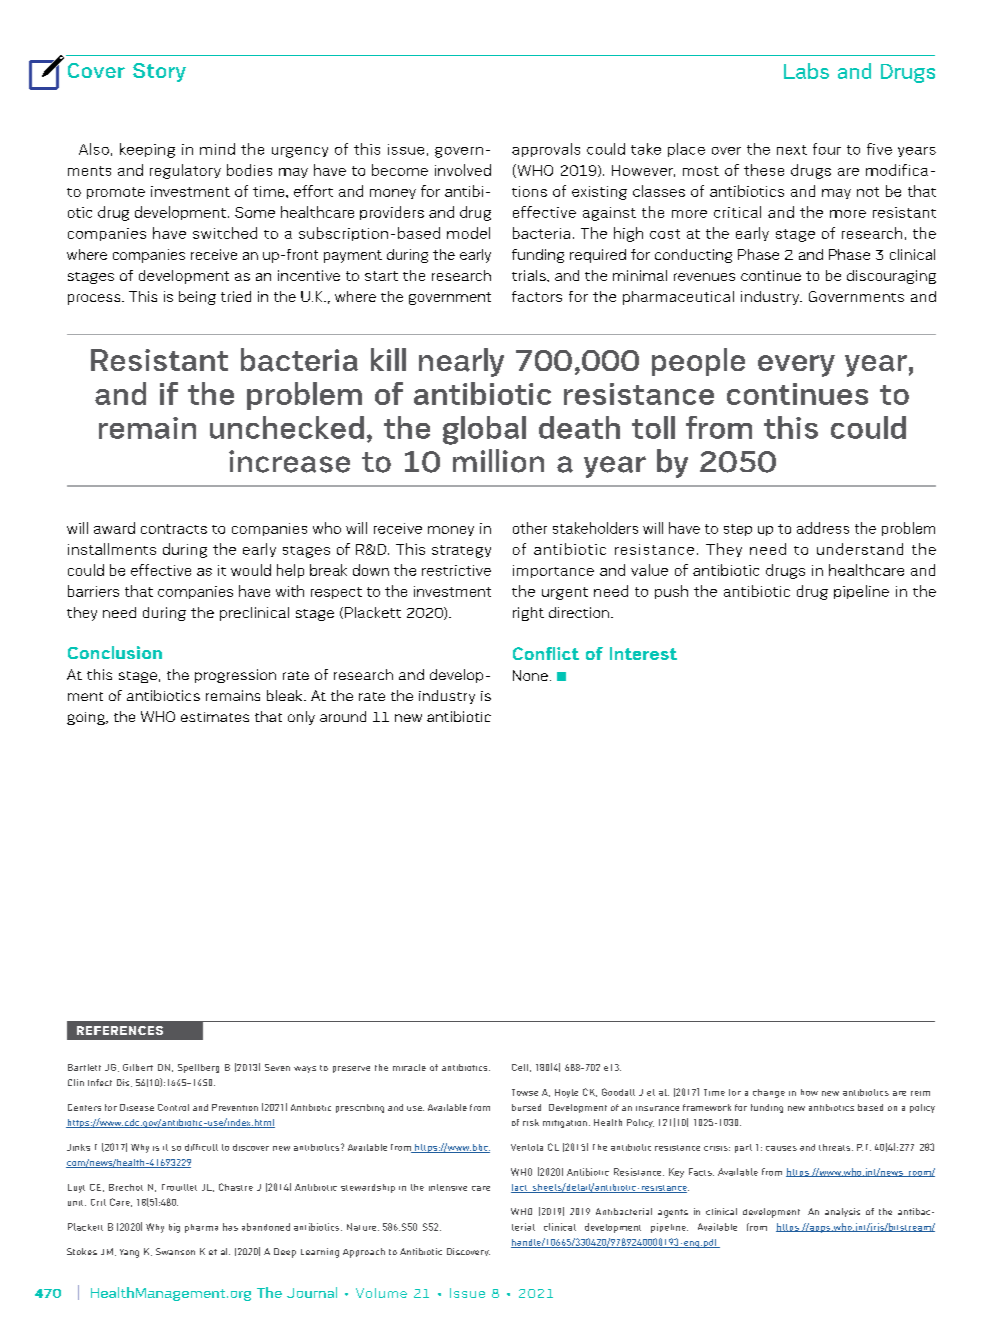 This image has width=1002, height=1318. Describe the element at coordinates (287, 427) in the image. I see `unchecked` at that location.
